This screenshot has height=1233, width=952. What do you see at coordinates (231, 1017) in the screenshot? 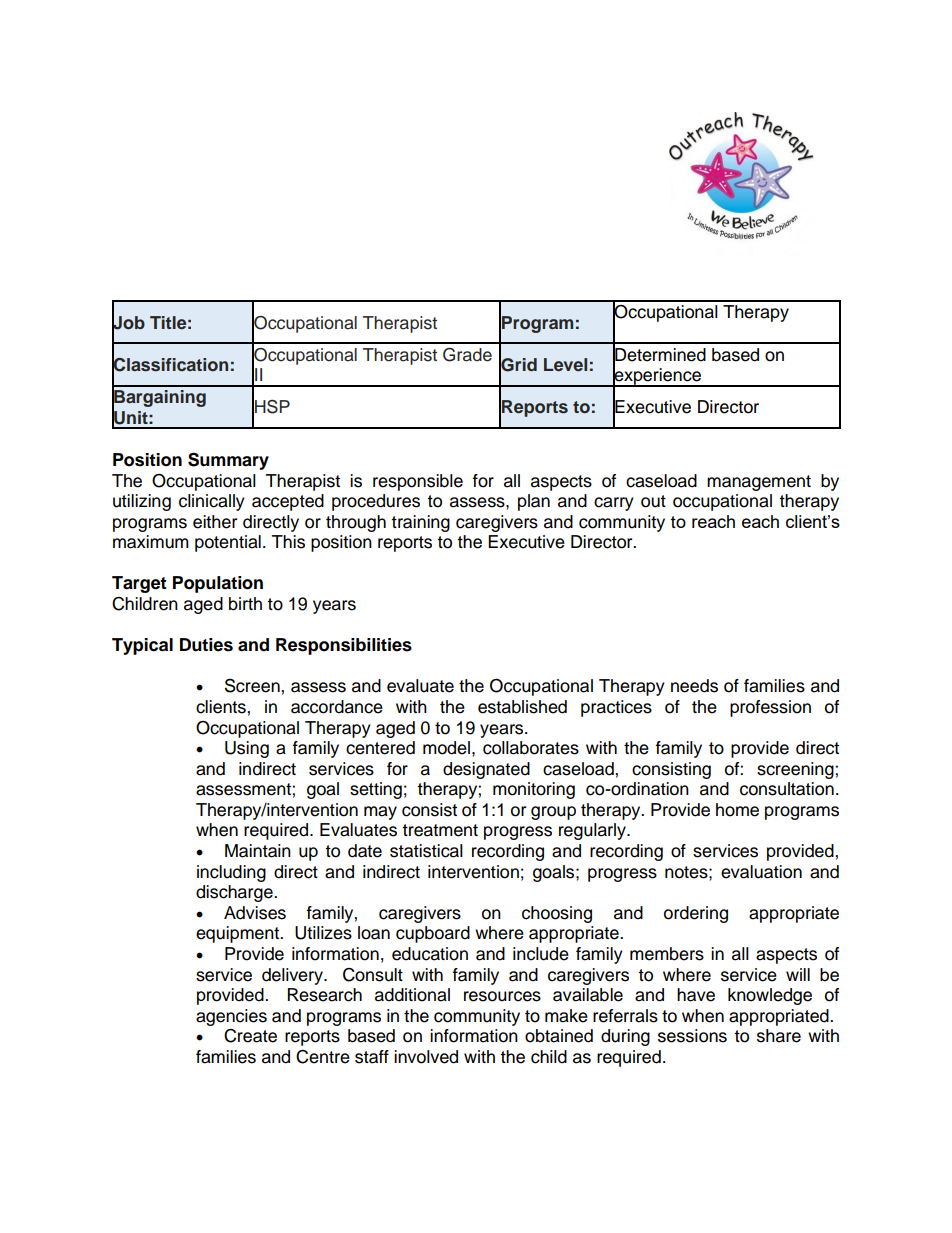
I see `agencies` at bounding box center [231, 1017].
